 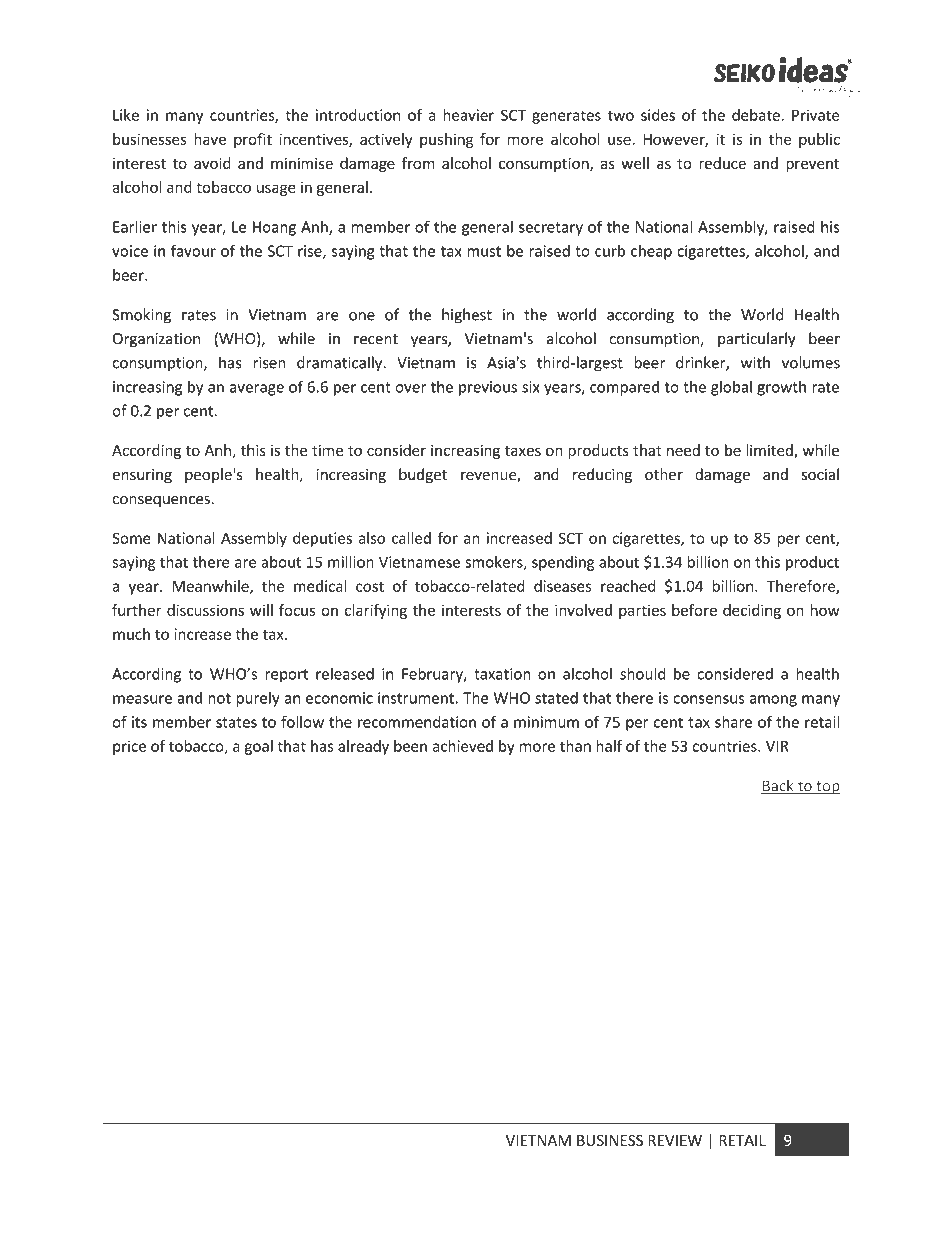 I want to click on taxation, so click(x=502, y=674).
